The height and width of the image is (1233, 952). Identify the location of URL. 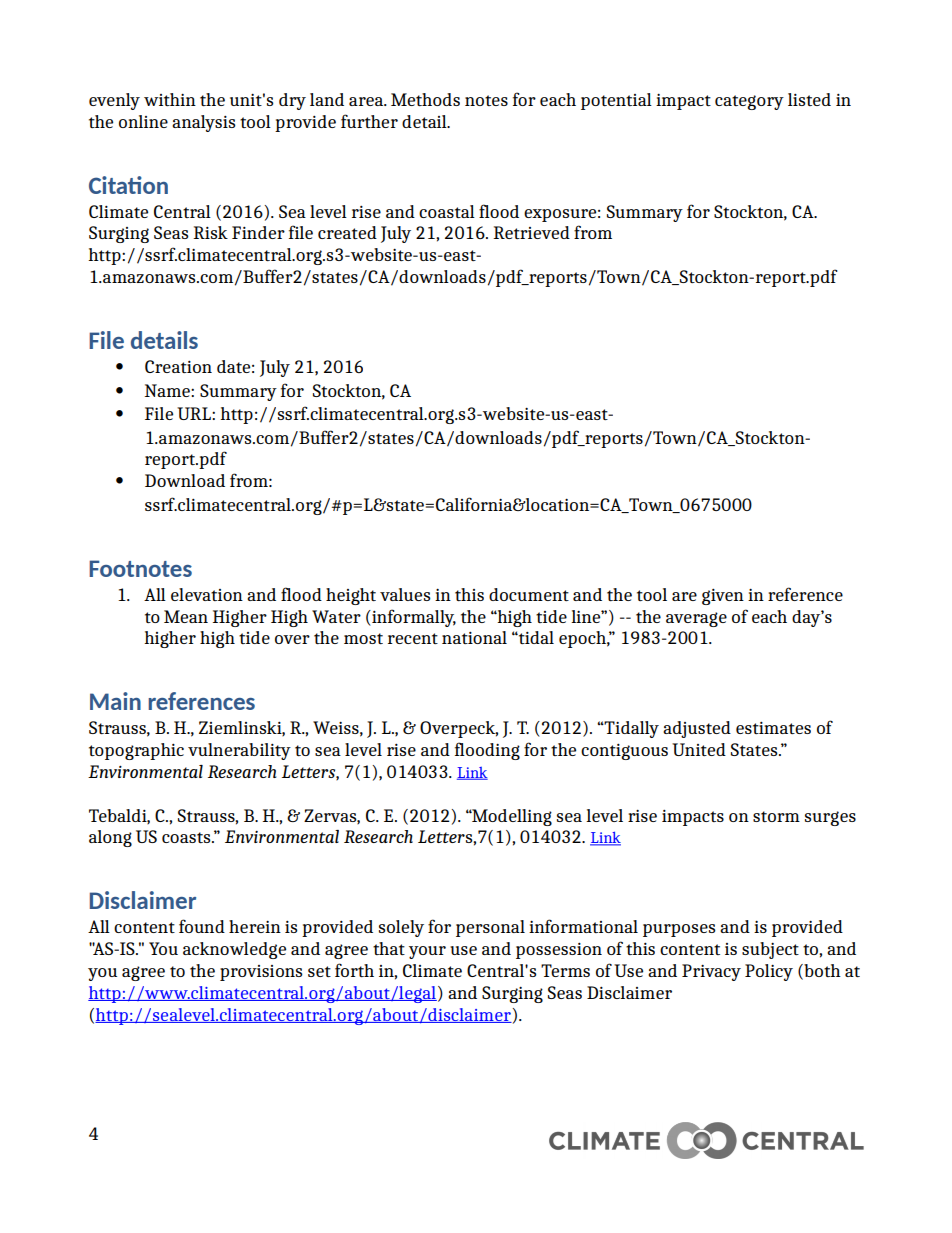
(195, 413).
